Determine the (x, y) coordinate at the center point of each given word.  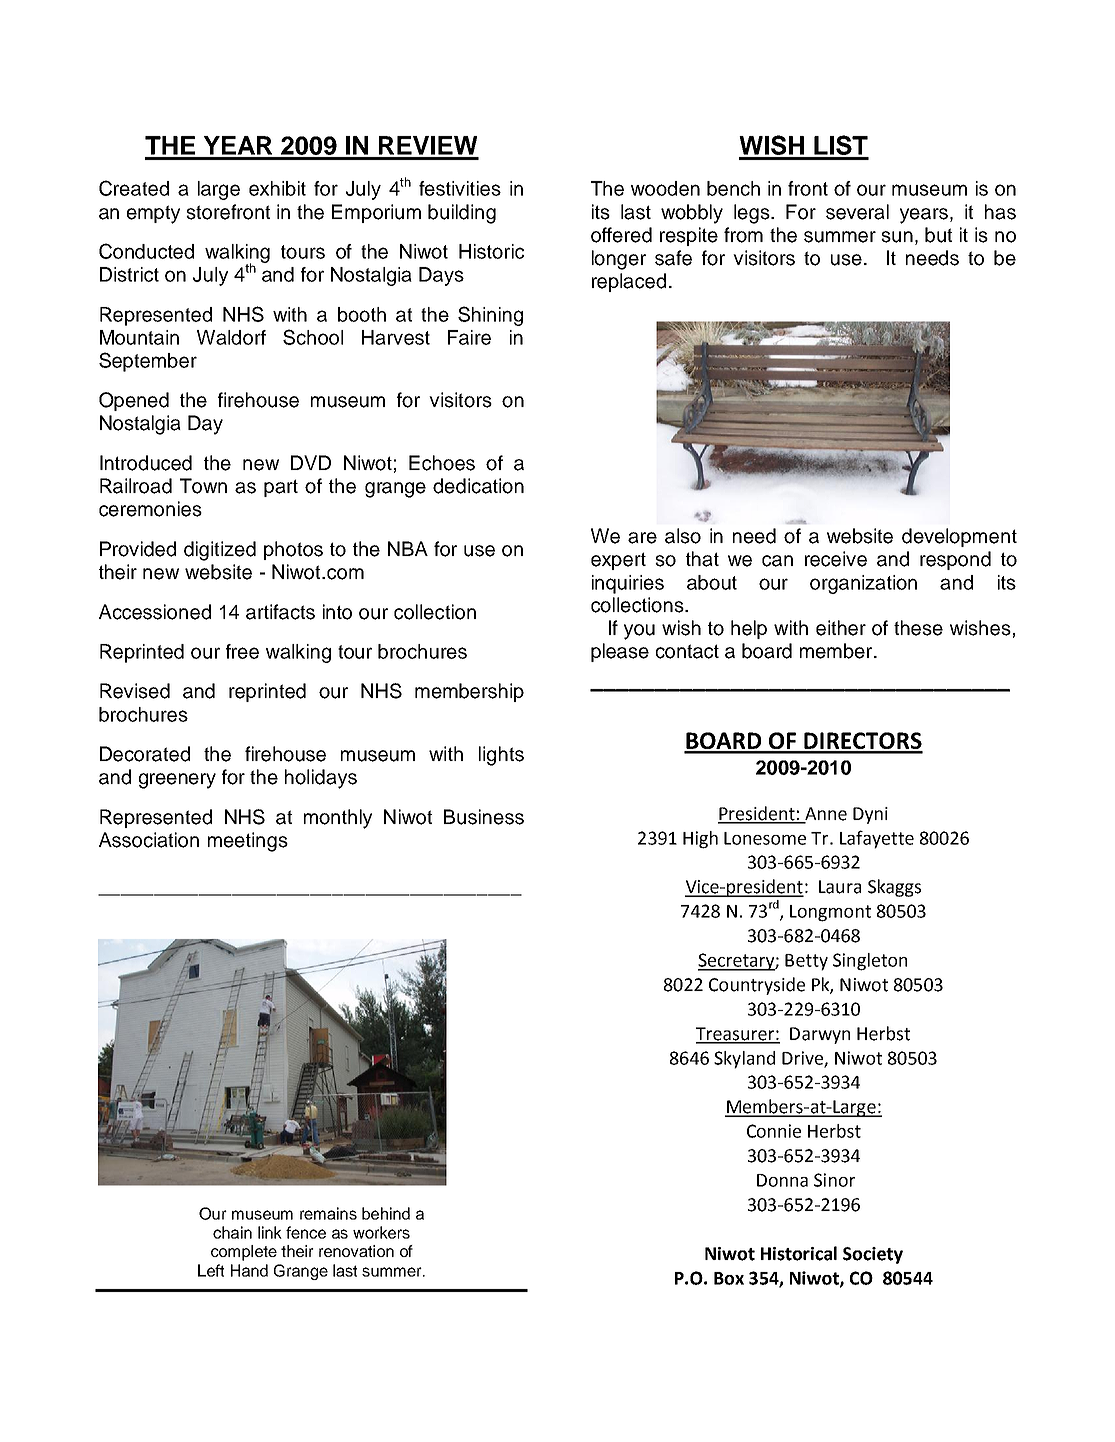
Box (729, 1278)
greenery (177, 781)
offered (621, 235)
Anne (826, 814)
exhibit (277, 188)
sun (897, 237)
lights (501, 756)
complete (244, 1253)
